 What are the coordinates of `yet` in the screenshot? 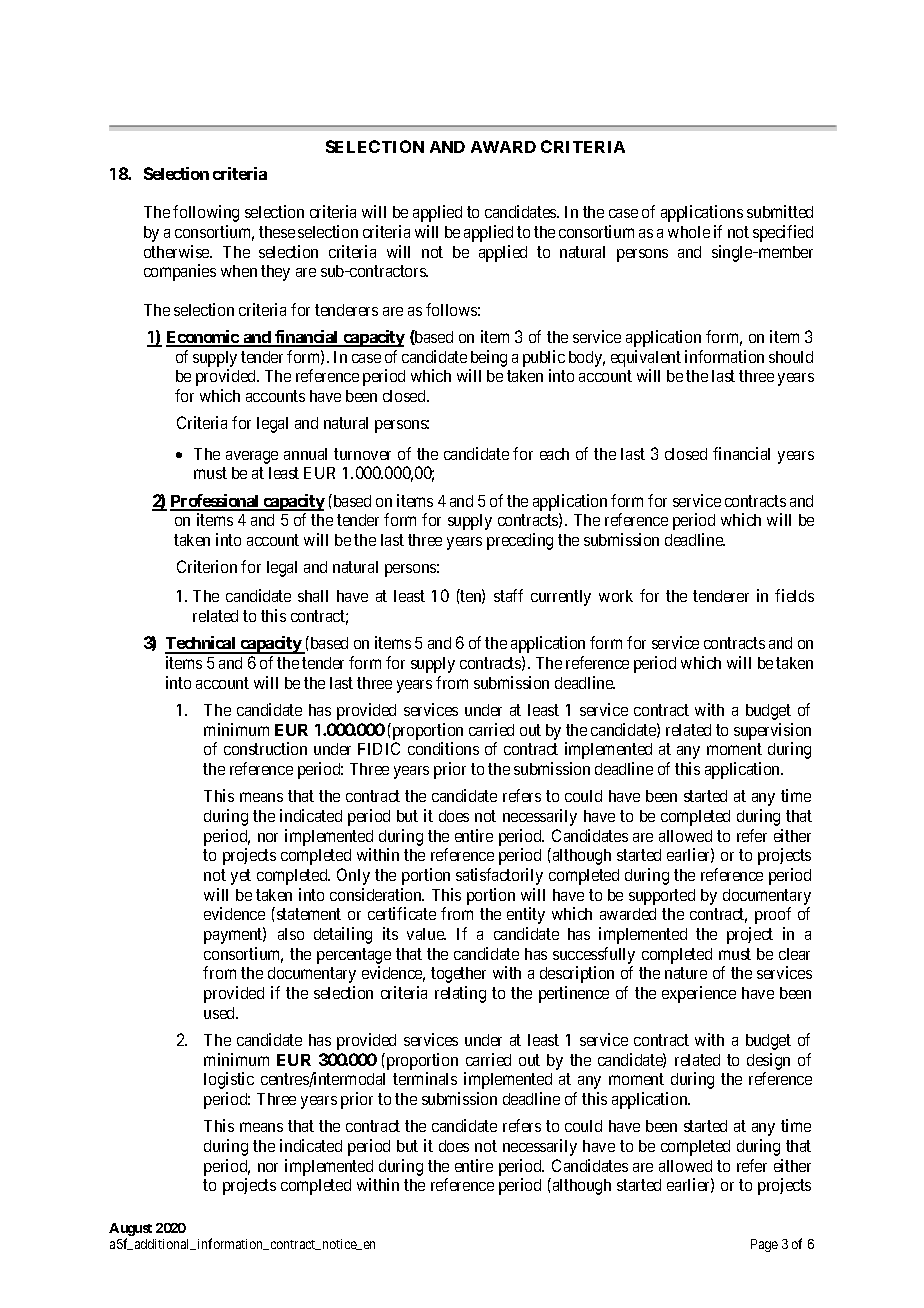 It's located at (241, 877).
